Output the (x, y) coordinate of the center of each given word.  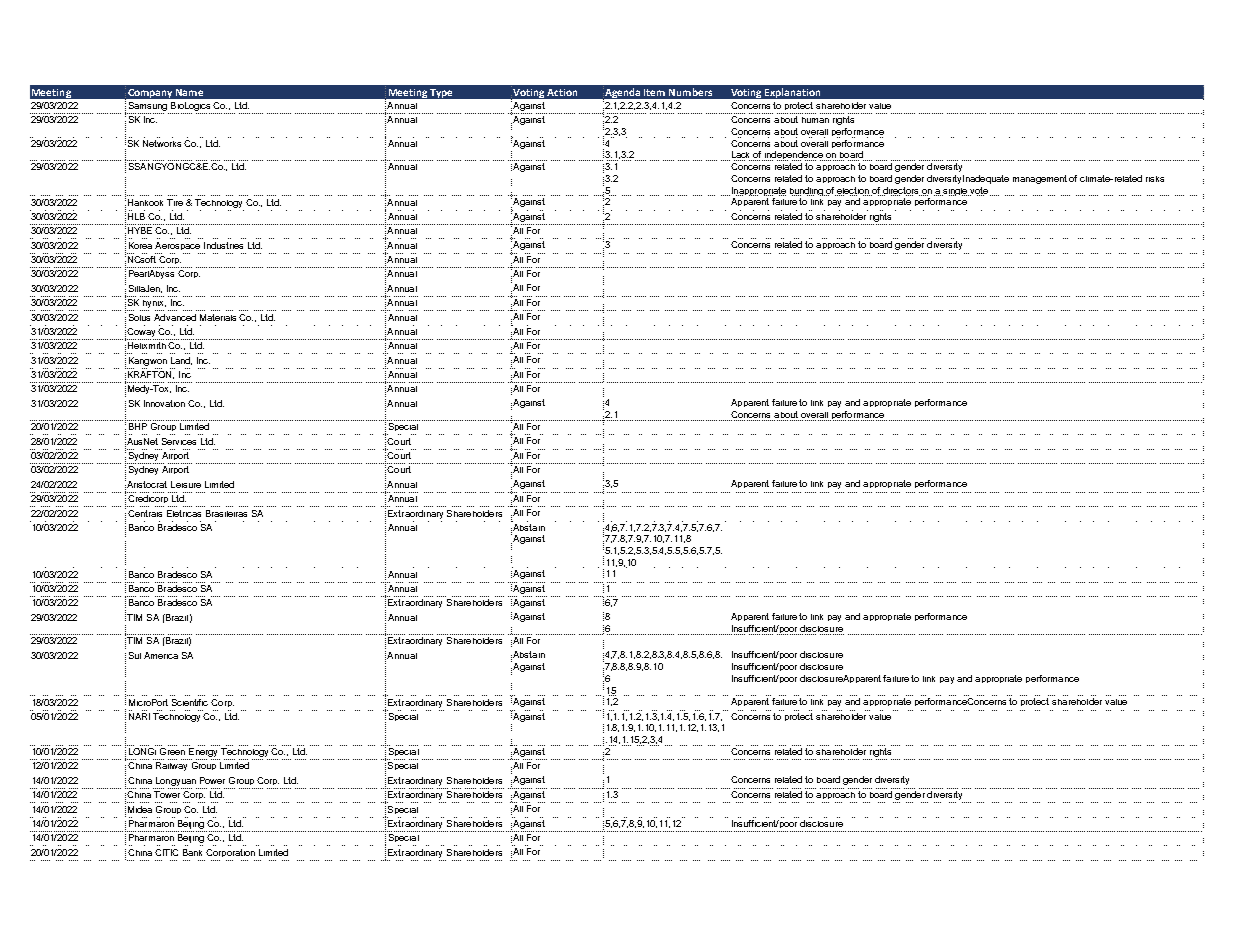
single (955, 192)
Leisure (186, 484)
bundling (807, 191)
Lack (740, 156)
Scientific (190, 702)
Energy (203, 754)
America (161, 655)
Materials (218, 317)
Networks (162, 143)
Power (212, 780)
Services (179, 441)
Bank (192, 852)
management (1040, 179)
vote (979, 191)
